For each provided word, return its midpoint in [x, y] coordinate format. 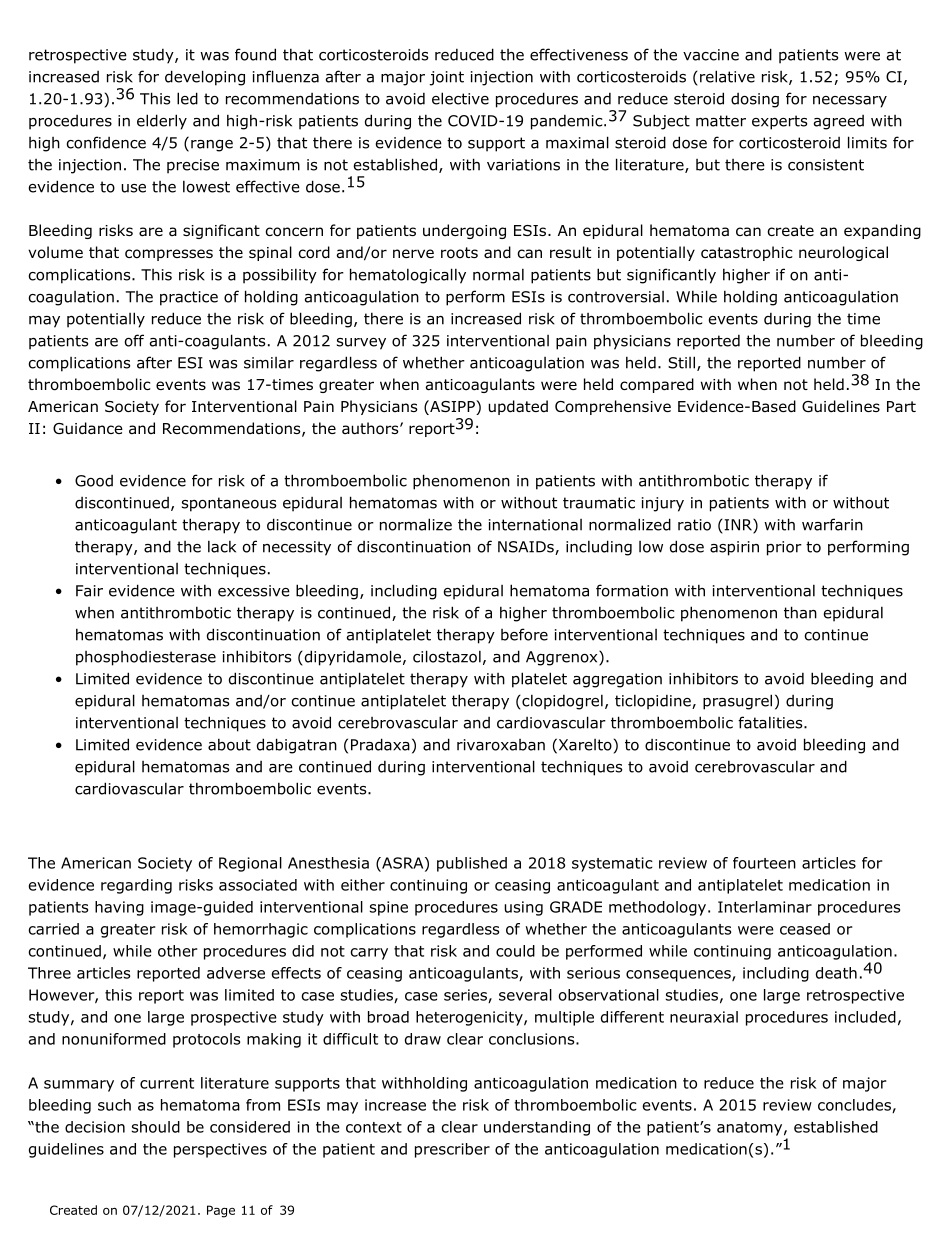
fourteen [764, 863]
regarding [136, 886]
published [472, 864]
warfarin [832, 524]
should [156, 1127]
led [187, 98]
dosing [755, 100]
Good [94, 481]
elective [460, 98]
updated [518, 407]
